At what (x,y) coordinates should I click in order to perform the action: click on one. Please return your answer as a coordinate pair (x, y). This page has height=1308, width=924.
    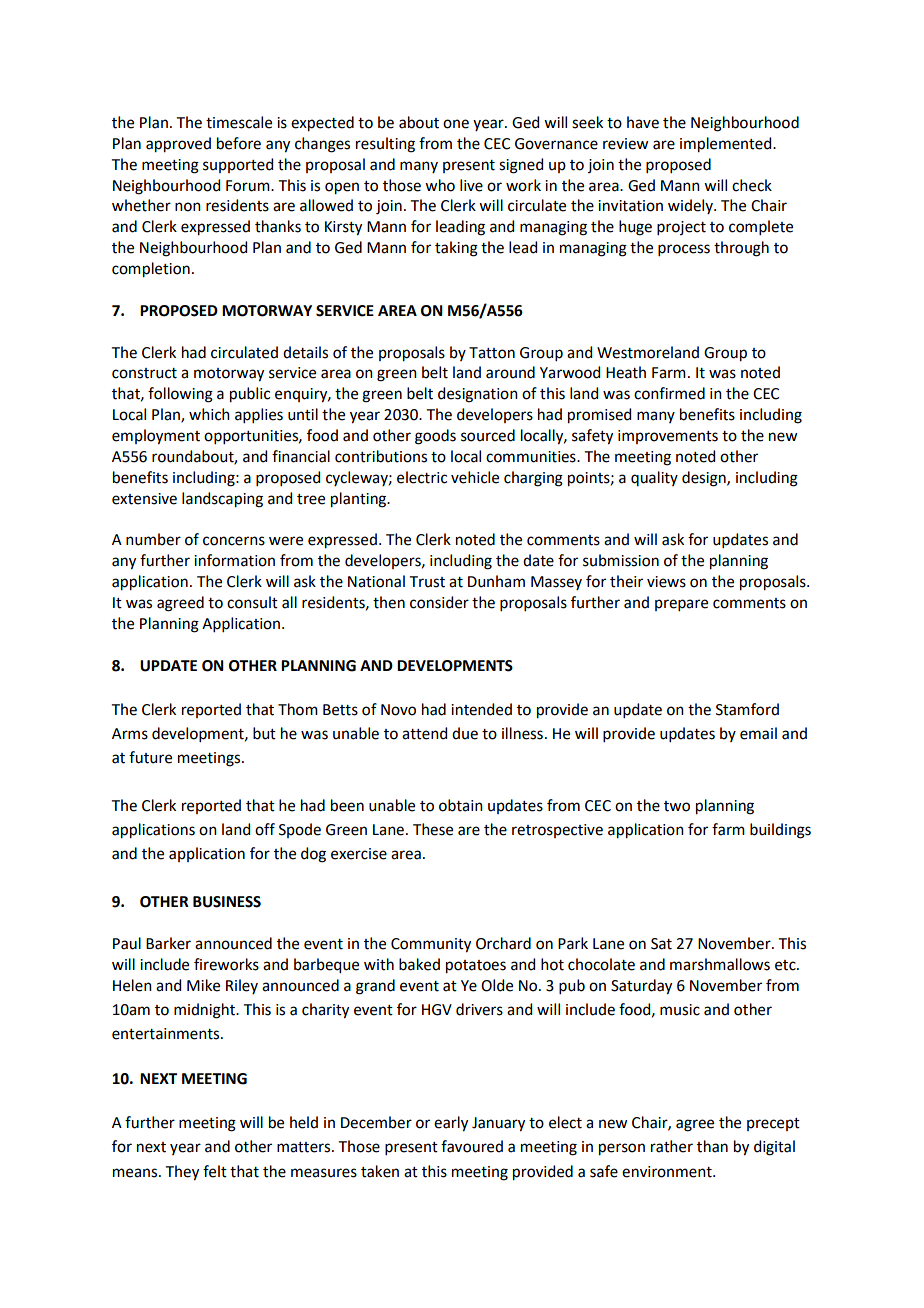
    Looking at the image, I should click on (456, 124).
